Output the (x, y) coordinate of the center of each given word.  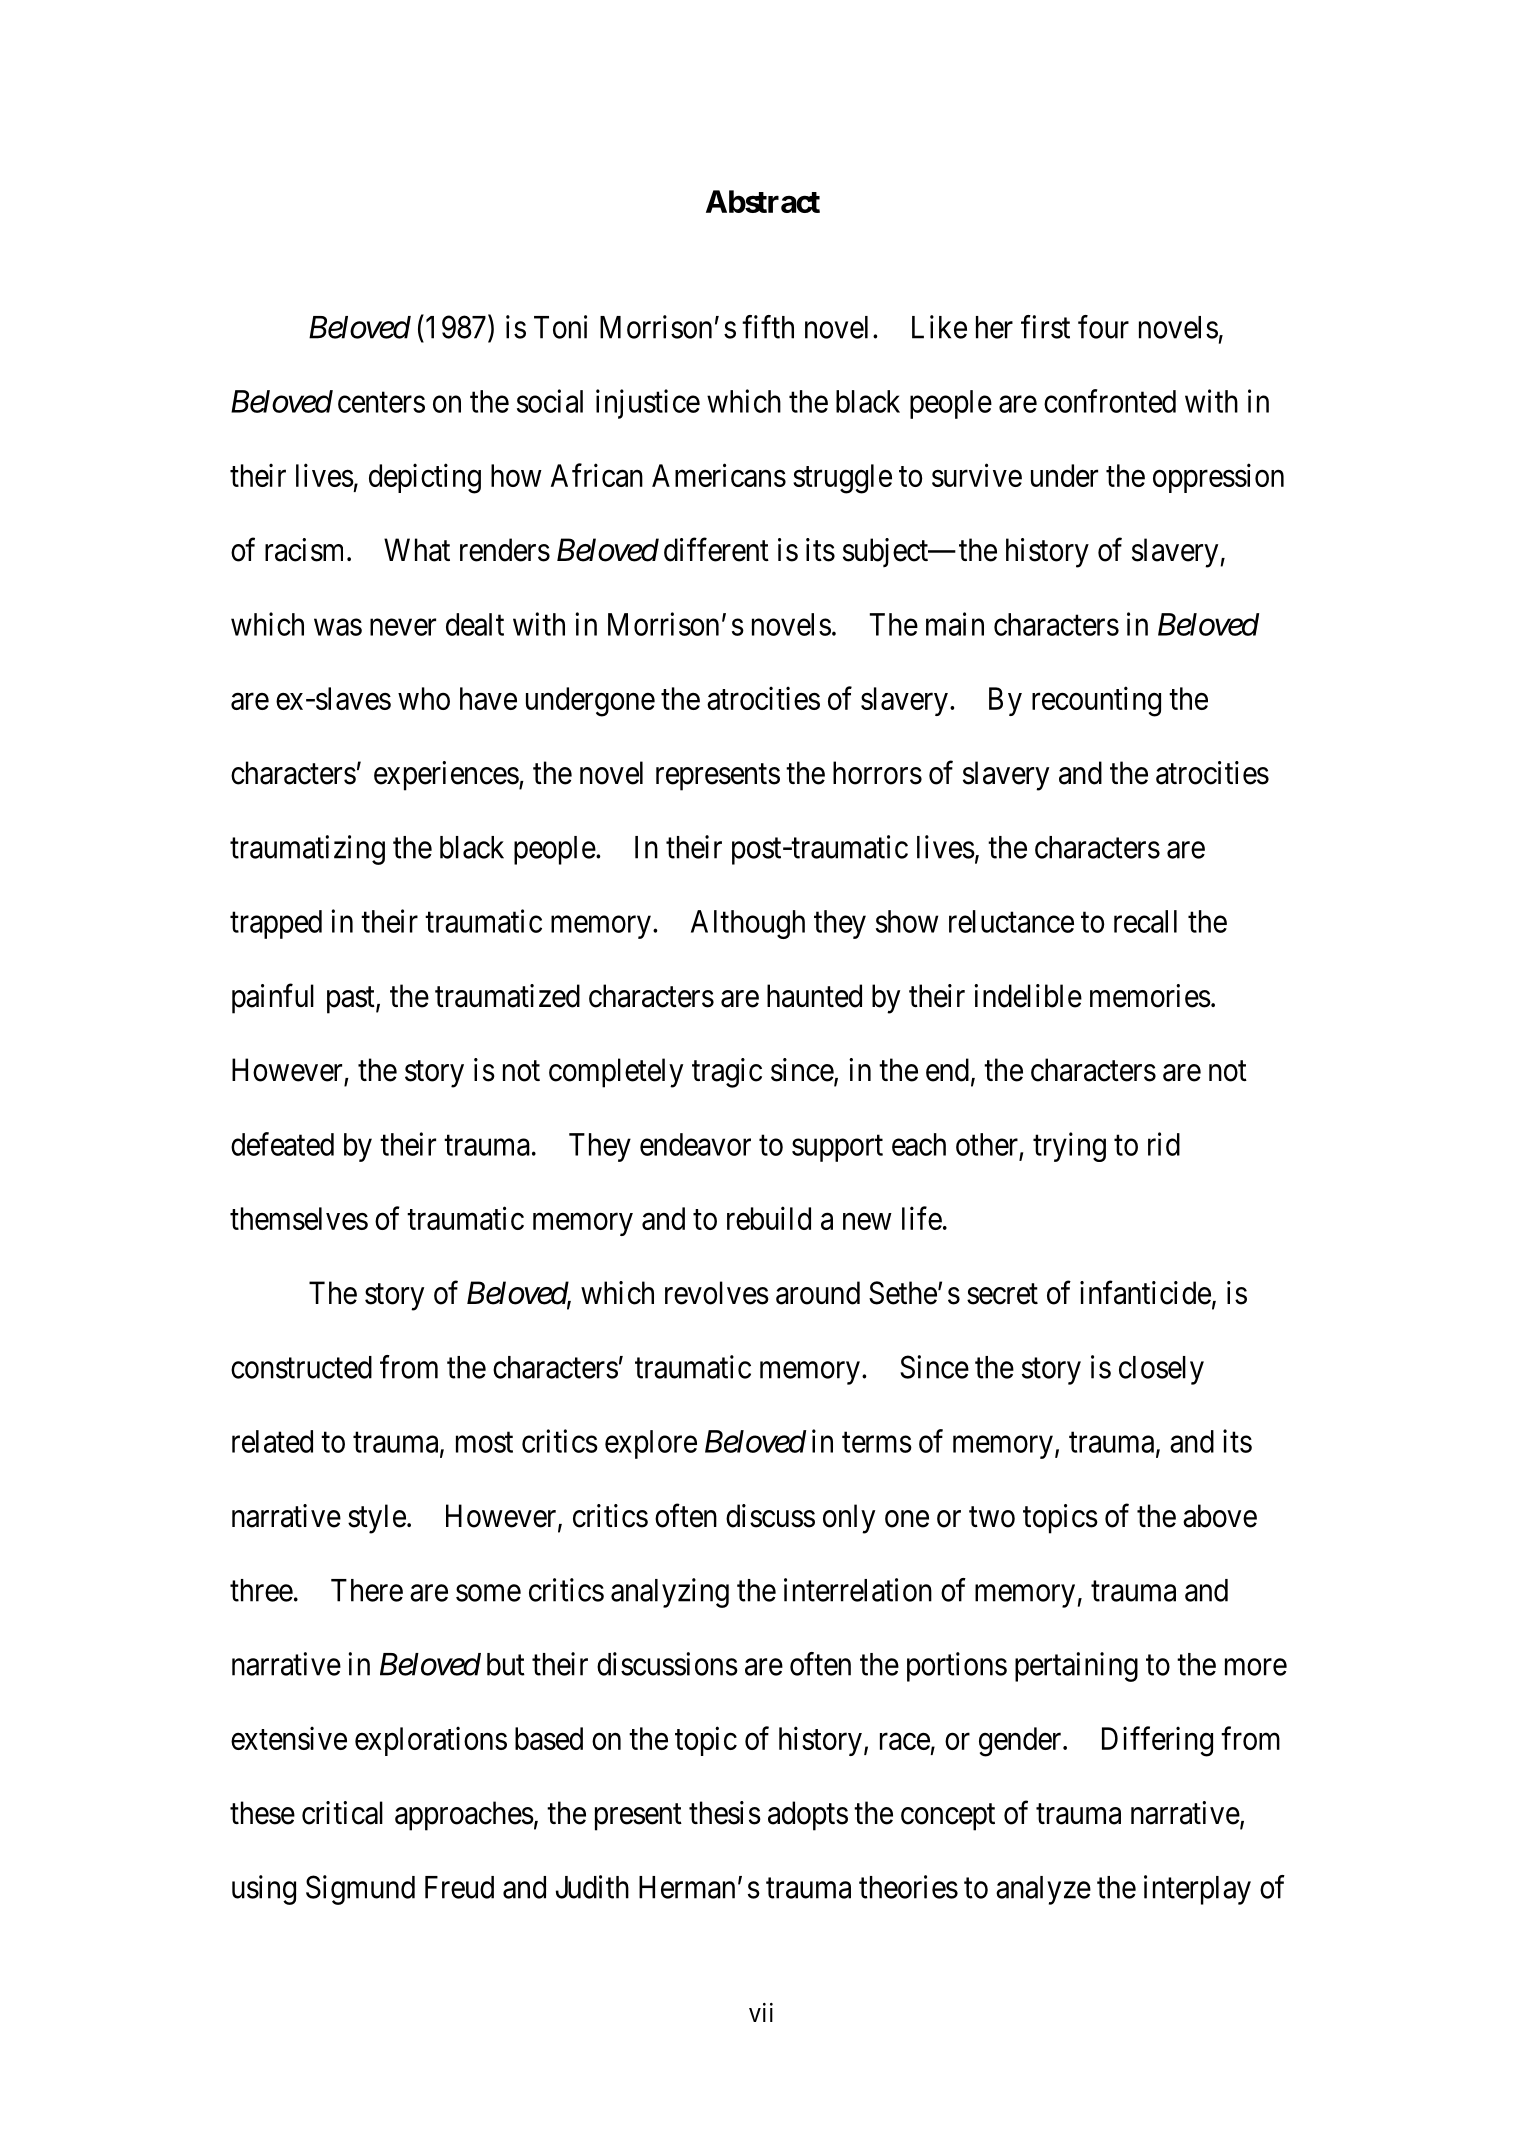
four (1103, 327)
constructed (301, 1367)
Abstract (763, 201)
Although (748, 924)
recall (1145, 921)
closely (1161, 1370)
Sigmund (360, 1890)
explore (651, 1444)
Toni (560, 327)
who (424, 698)
